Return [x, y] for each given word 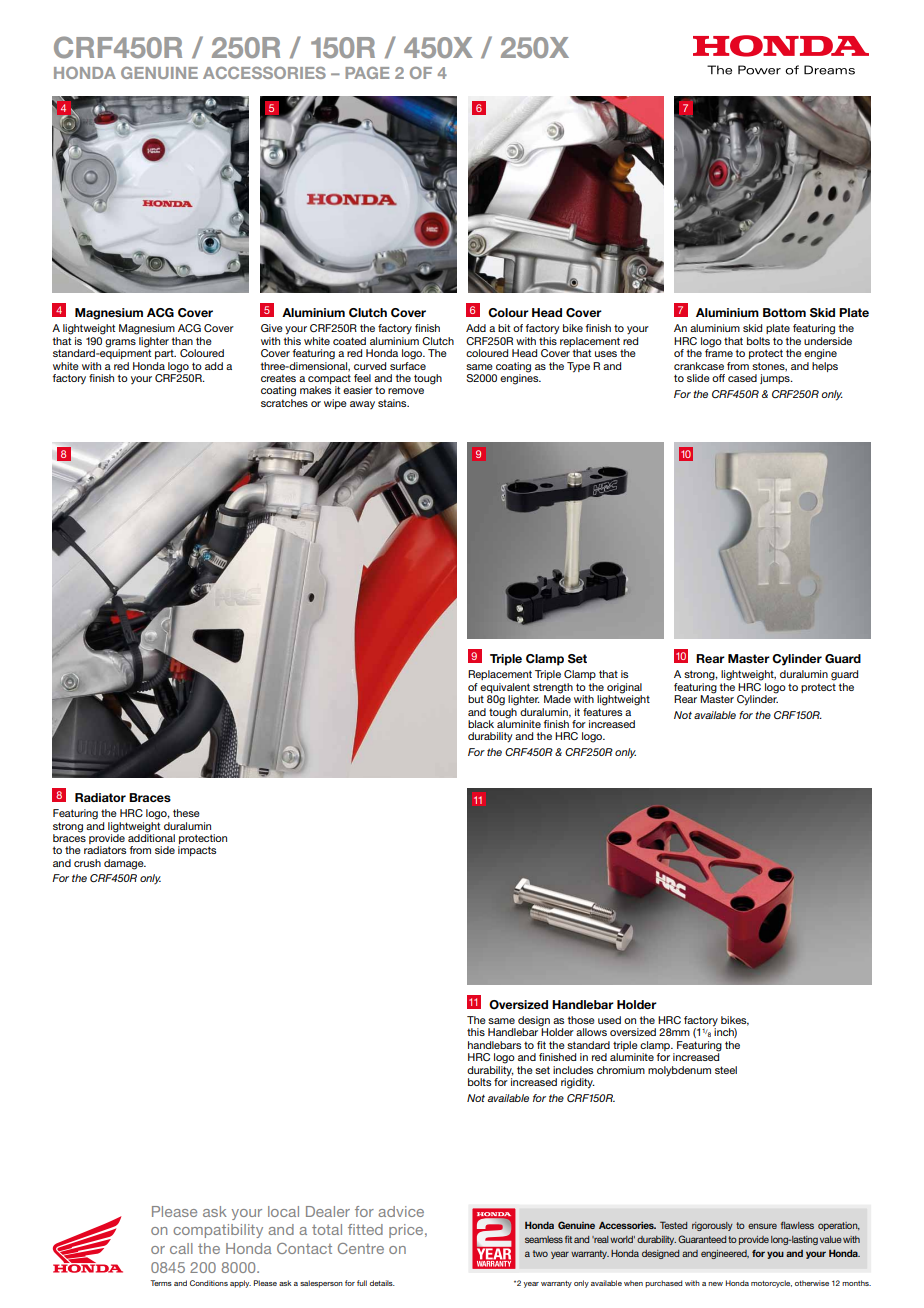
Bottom [784, 312]
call [181, 1248]
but [476, 699]
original [624, 689]
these [186, 813]
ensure [762, 1226]
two [540, 1253]
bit [504, 328]
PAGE [367, 73]
